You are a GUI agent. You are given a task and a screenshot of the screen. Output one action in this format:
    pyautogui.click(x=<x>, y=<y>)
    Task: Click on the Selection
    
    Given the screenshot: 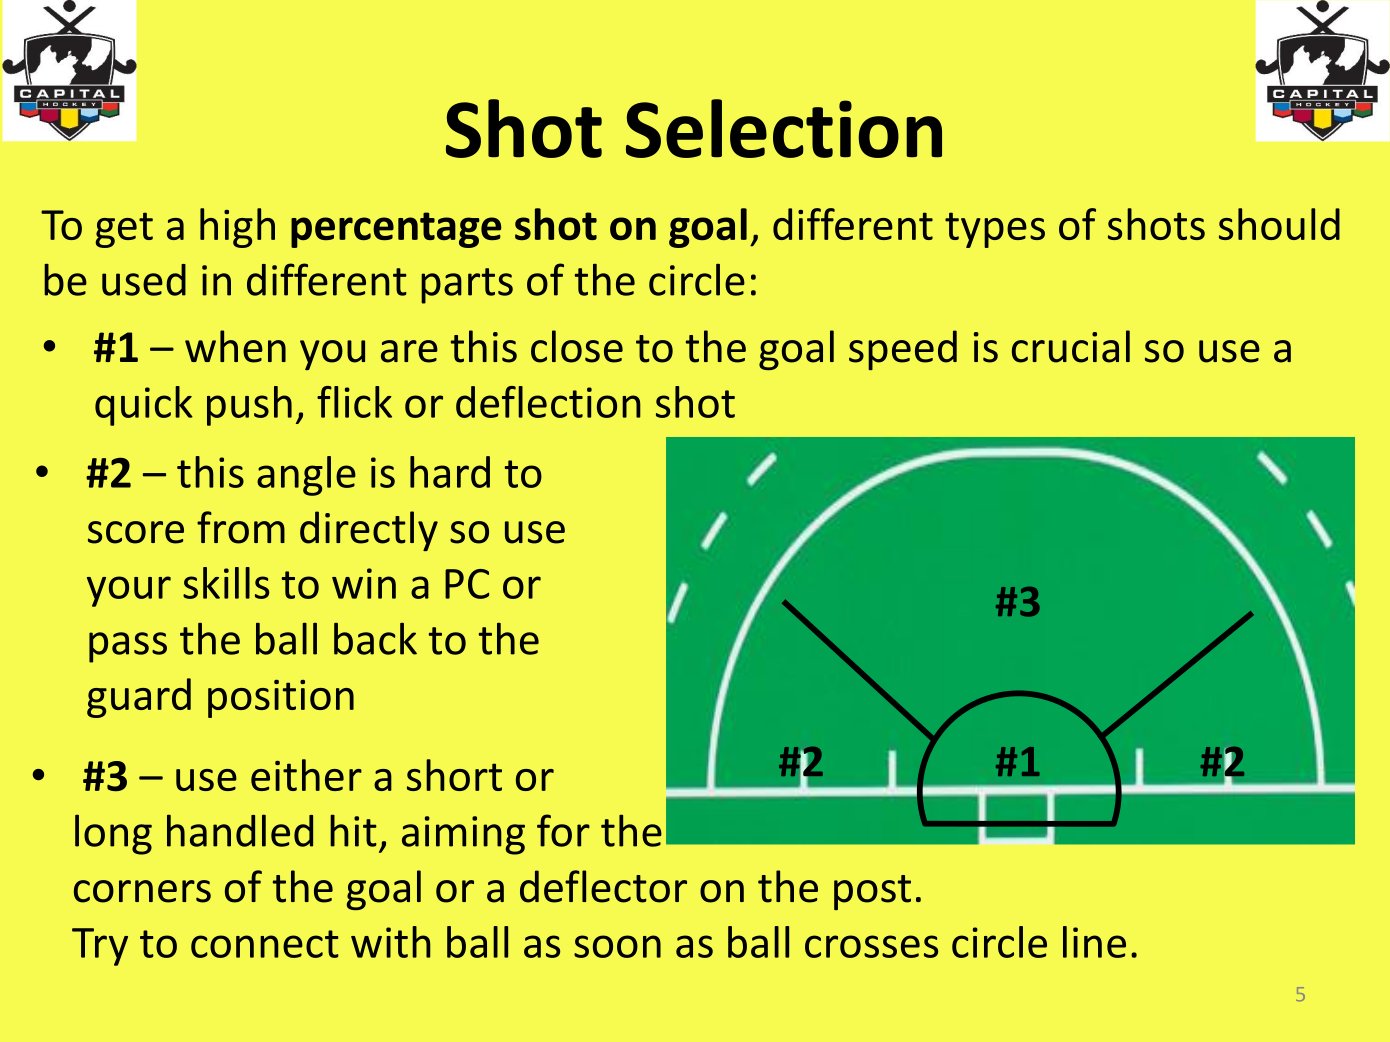 What is the action you would take?
    pyautogui.click(x=784, y=128)
